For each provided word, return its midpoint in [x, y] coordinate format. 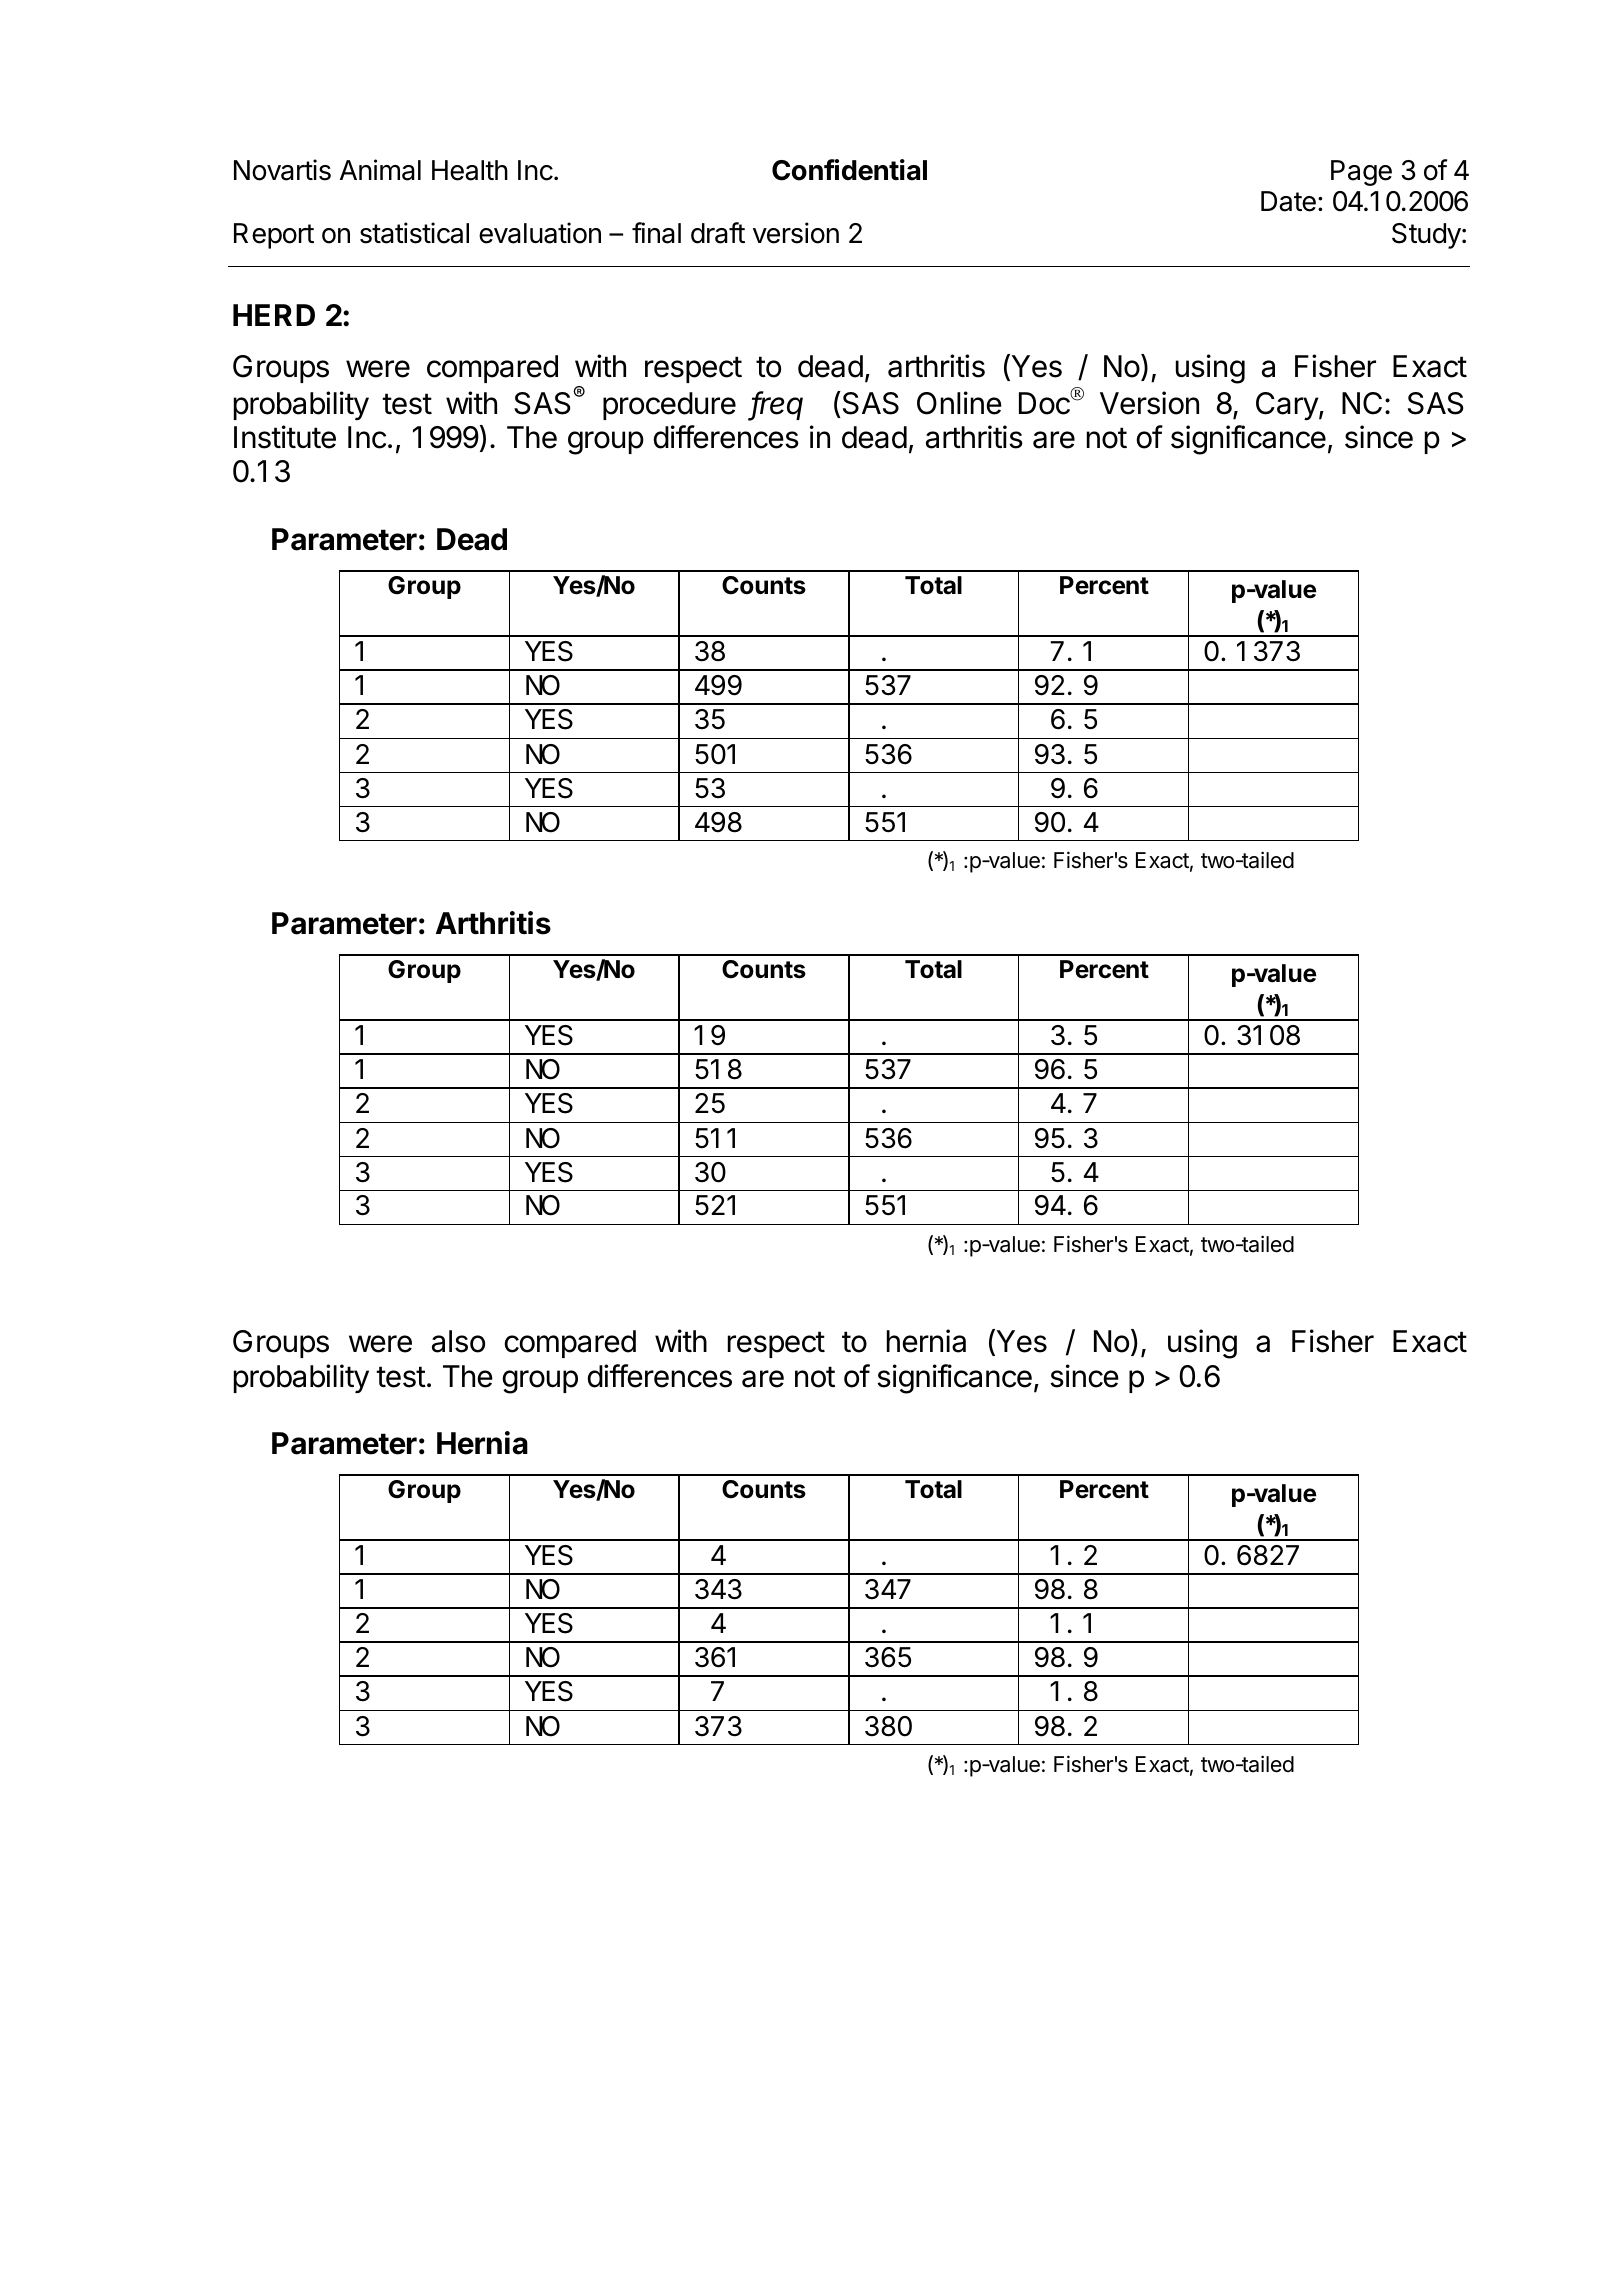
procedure [669, 406]
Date [1288, 201]
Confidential [849, 170]
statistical [414, 233]
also [458, 1341]
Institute [285, 437]
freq [777, 406]
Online [959, 403]
